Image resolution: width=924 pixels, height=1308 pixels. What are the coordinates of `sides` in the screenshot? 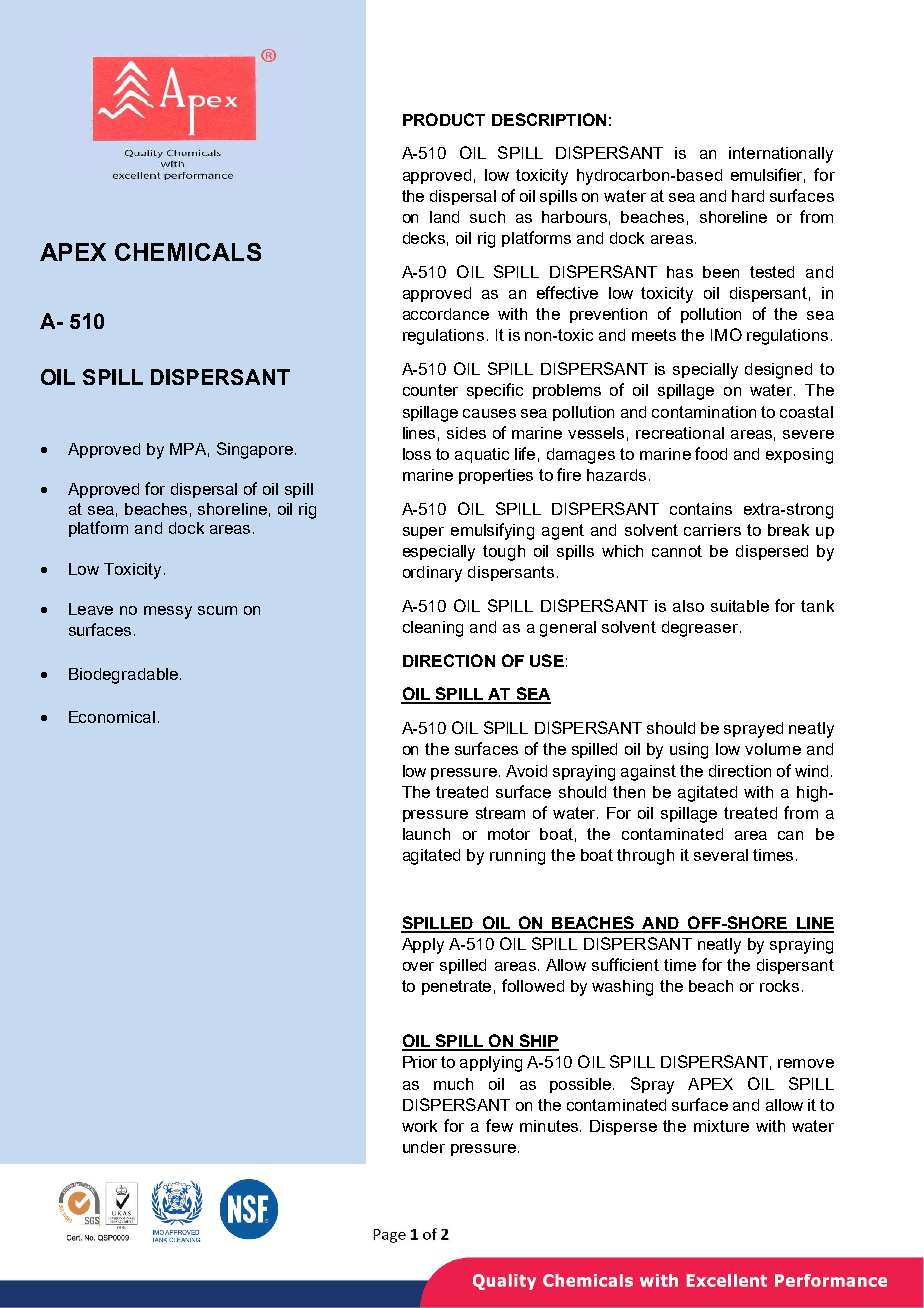 It's located at (466, 433).
